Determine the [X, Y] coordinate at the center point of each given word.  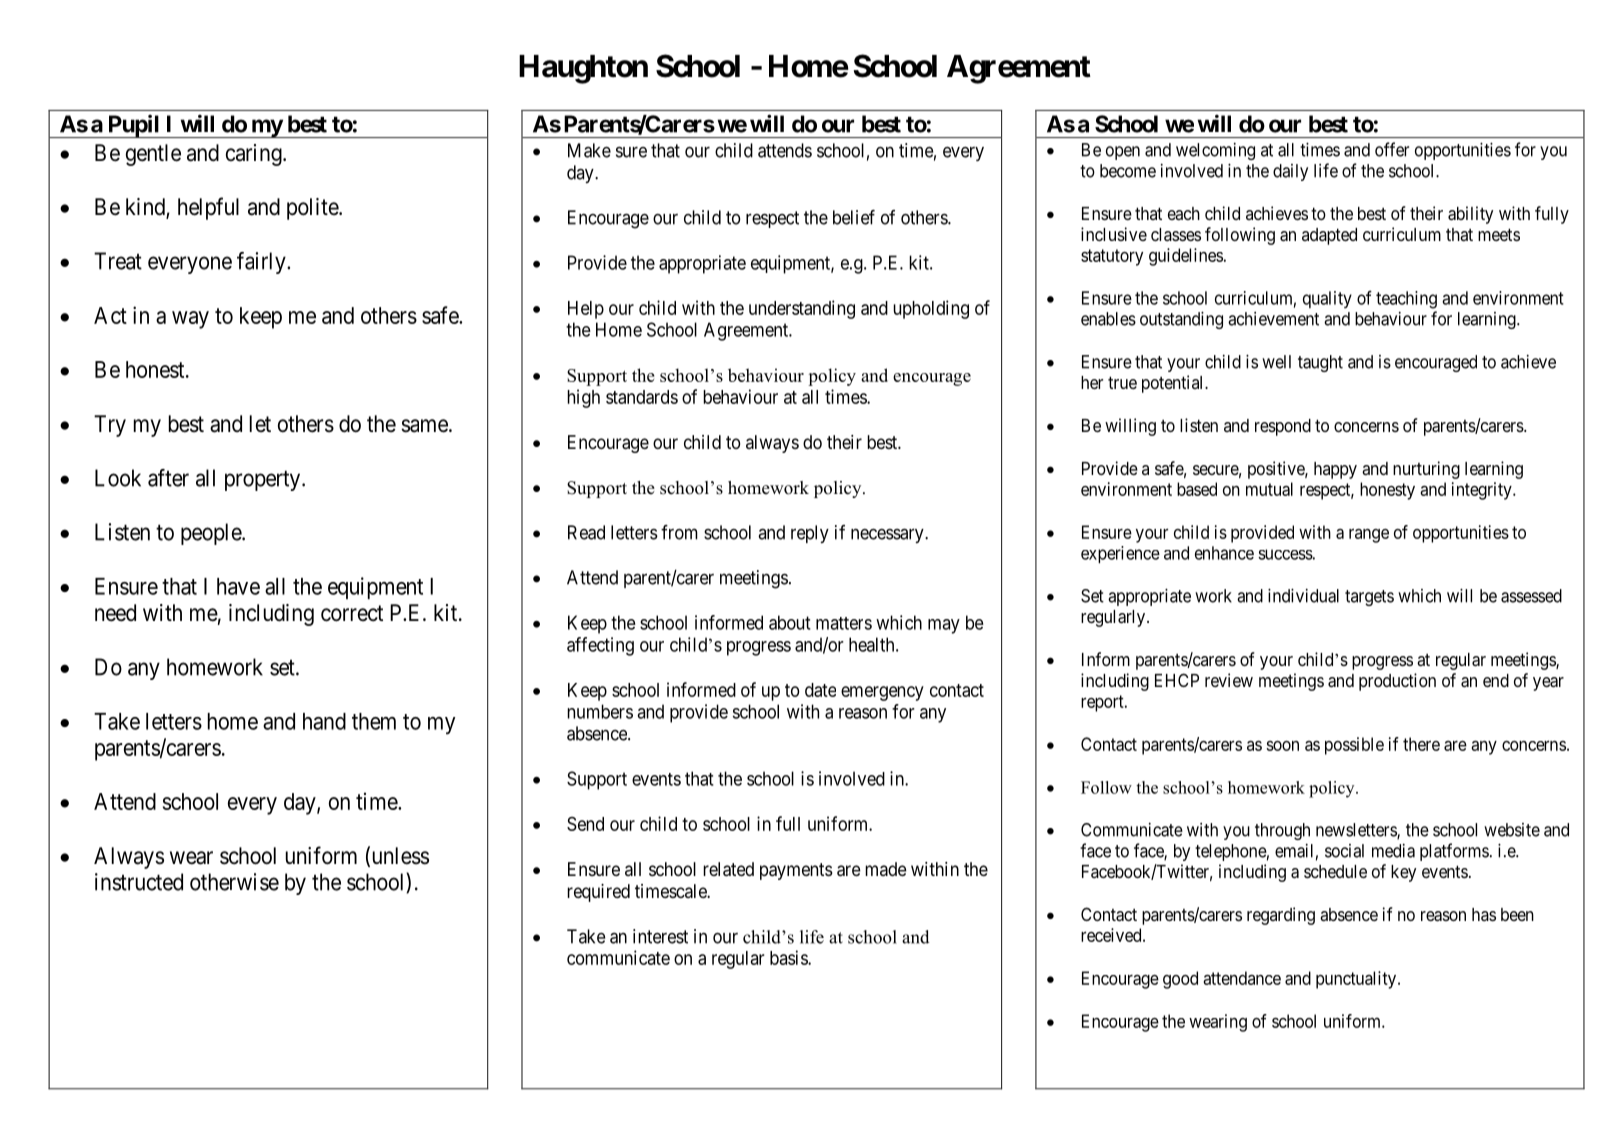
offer [1392, 149]
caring [255, 155]
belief [854, 217]
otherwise [234, 882]
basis [789, 957]
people [212, 534]
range [1369, 535]
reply [810, 534]
